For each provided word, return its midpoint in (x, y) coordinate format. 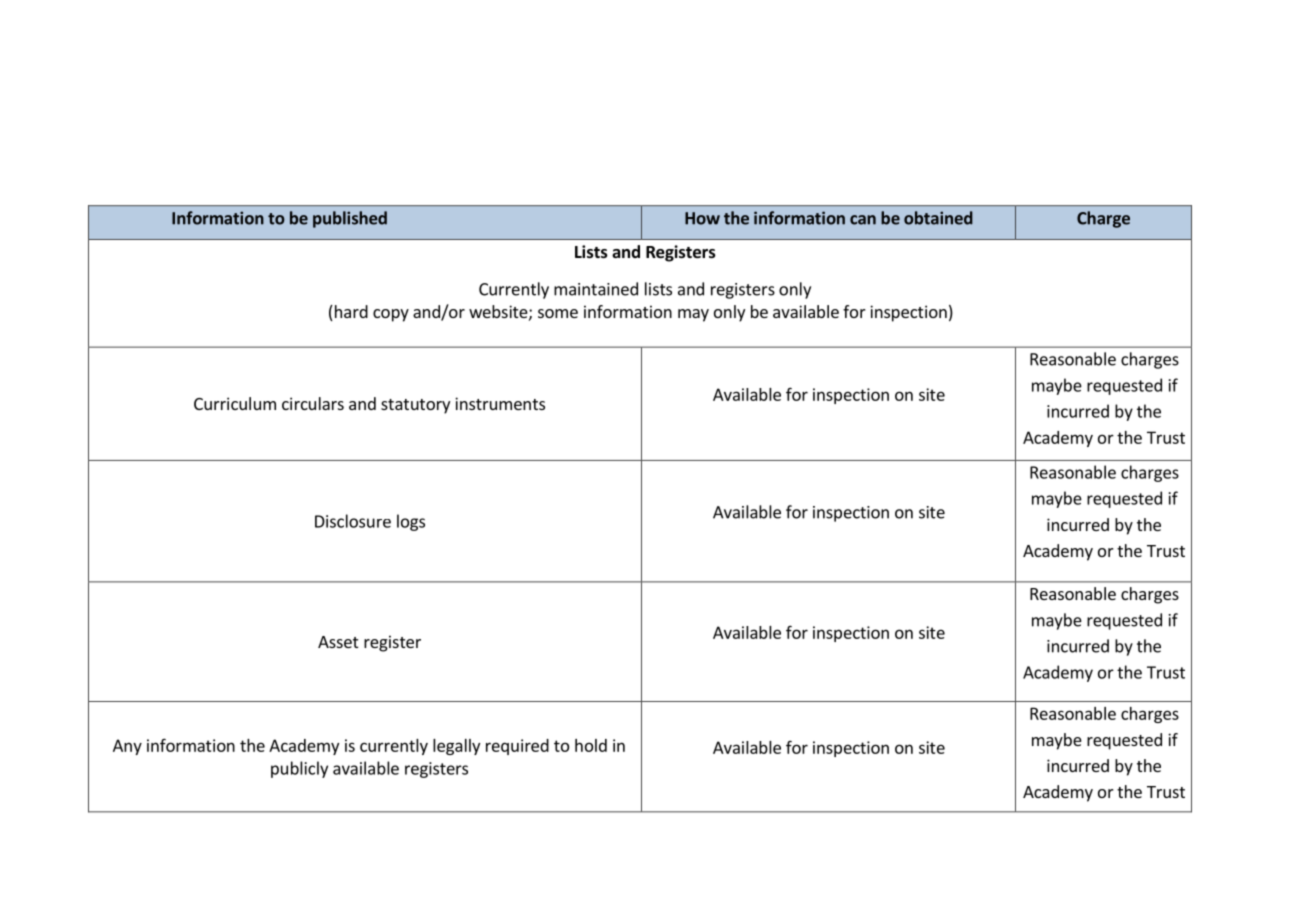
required (517, 747)
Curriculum (235, 403)
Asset (338, 642)
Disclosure (353, 521)
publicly (299, 769)
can (863, 220)
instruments (500, 403)
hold (591, 745)
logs (411, 522)
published (350, 219)
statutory (415, 406)
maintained (596, 289)
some (558, 313)
